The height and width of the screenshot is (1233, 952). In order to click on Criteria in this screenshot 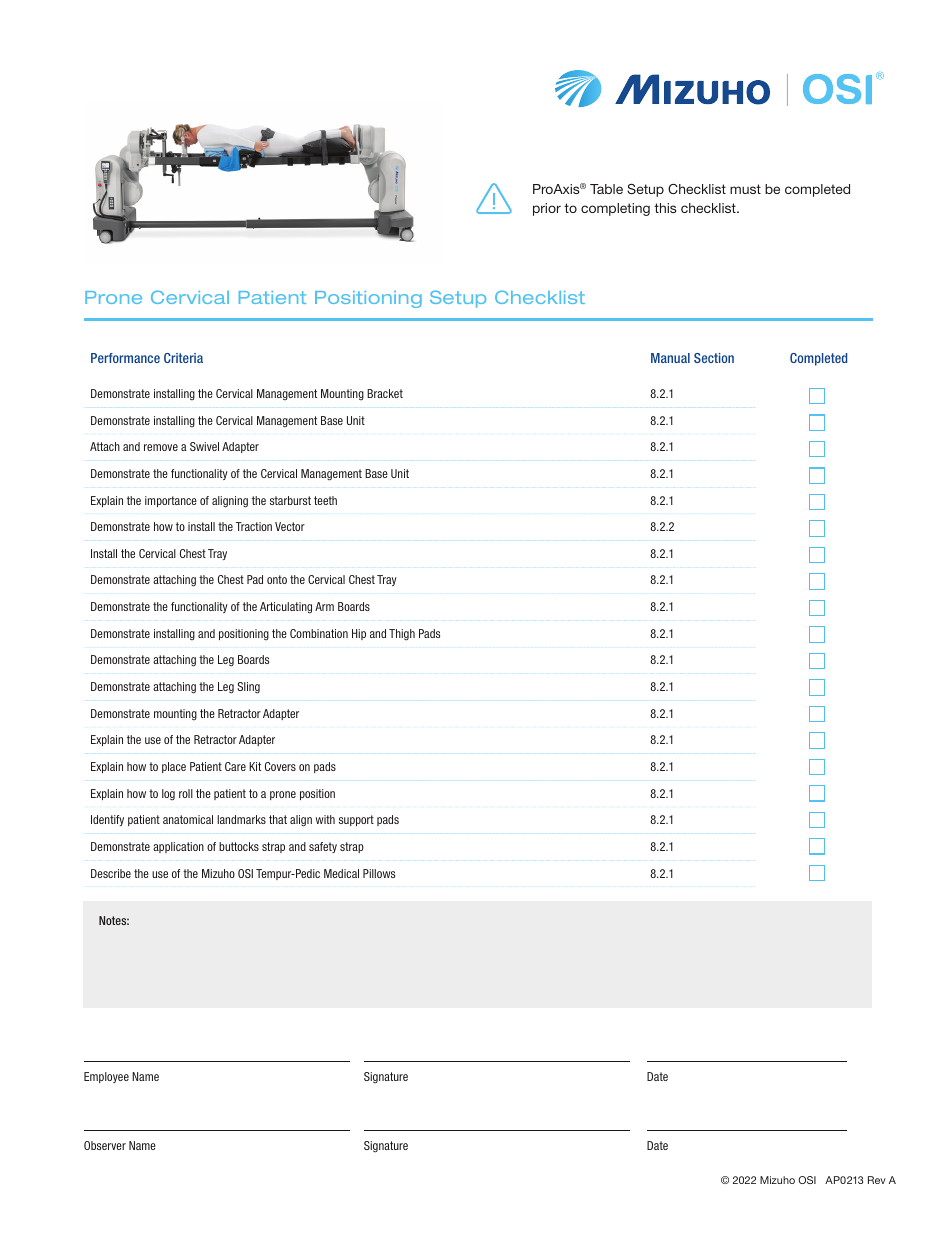, I will do `click(183, 358)`.
